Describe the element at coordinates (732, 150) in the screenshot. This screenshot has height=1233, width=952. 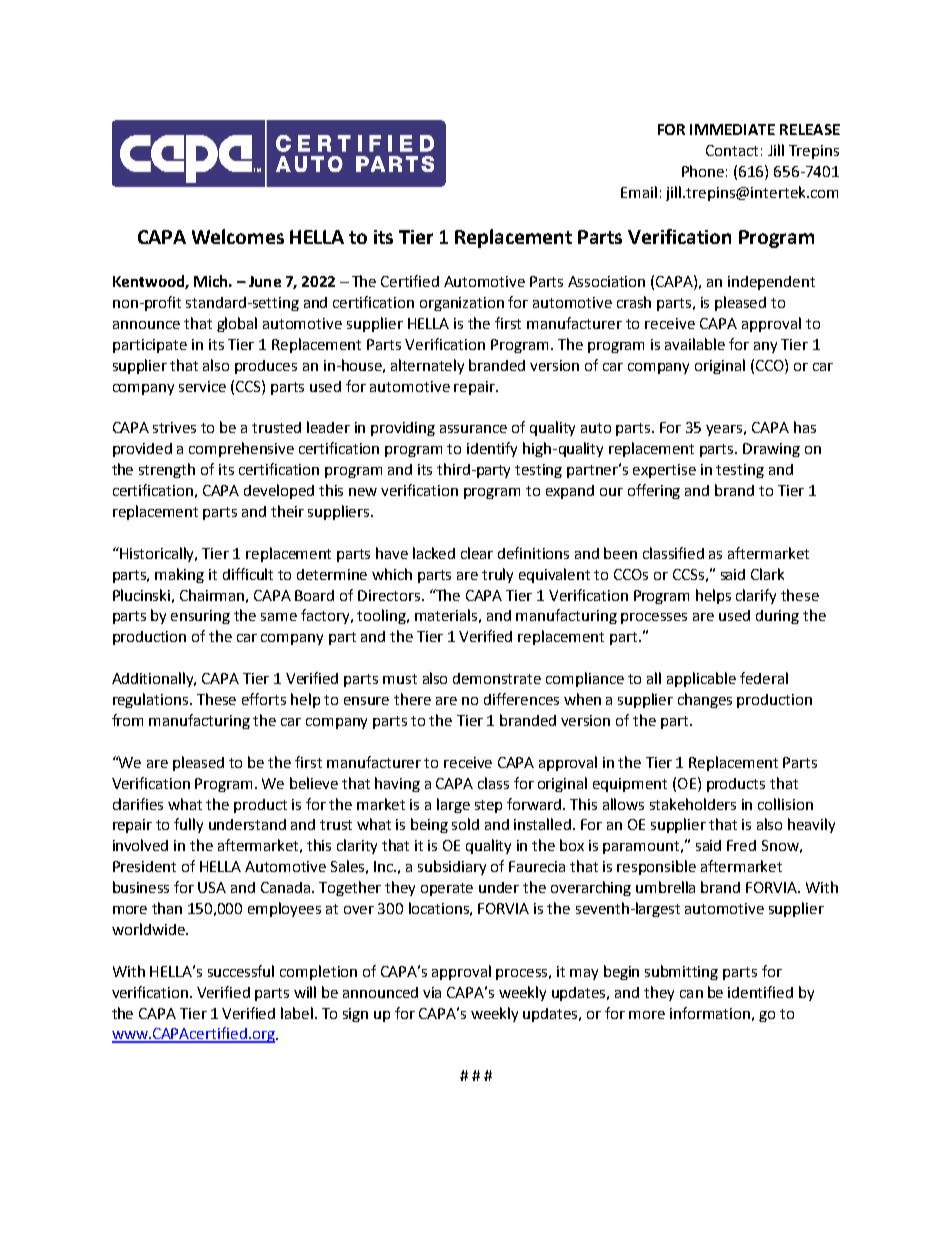
I see `Contact` at that location.
